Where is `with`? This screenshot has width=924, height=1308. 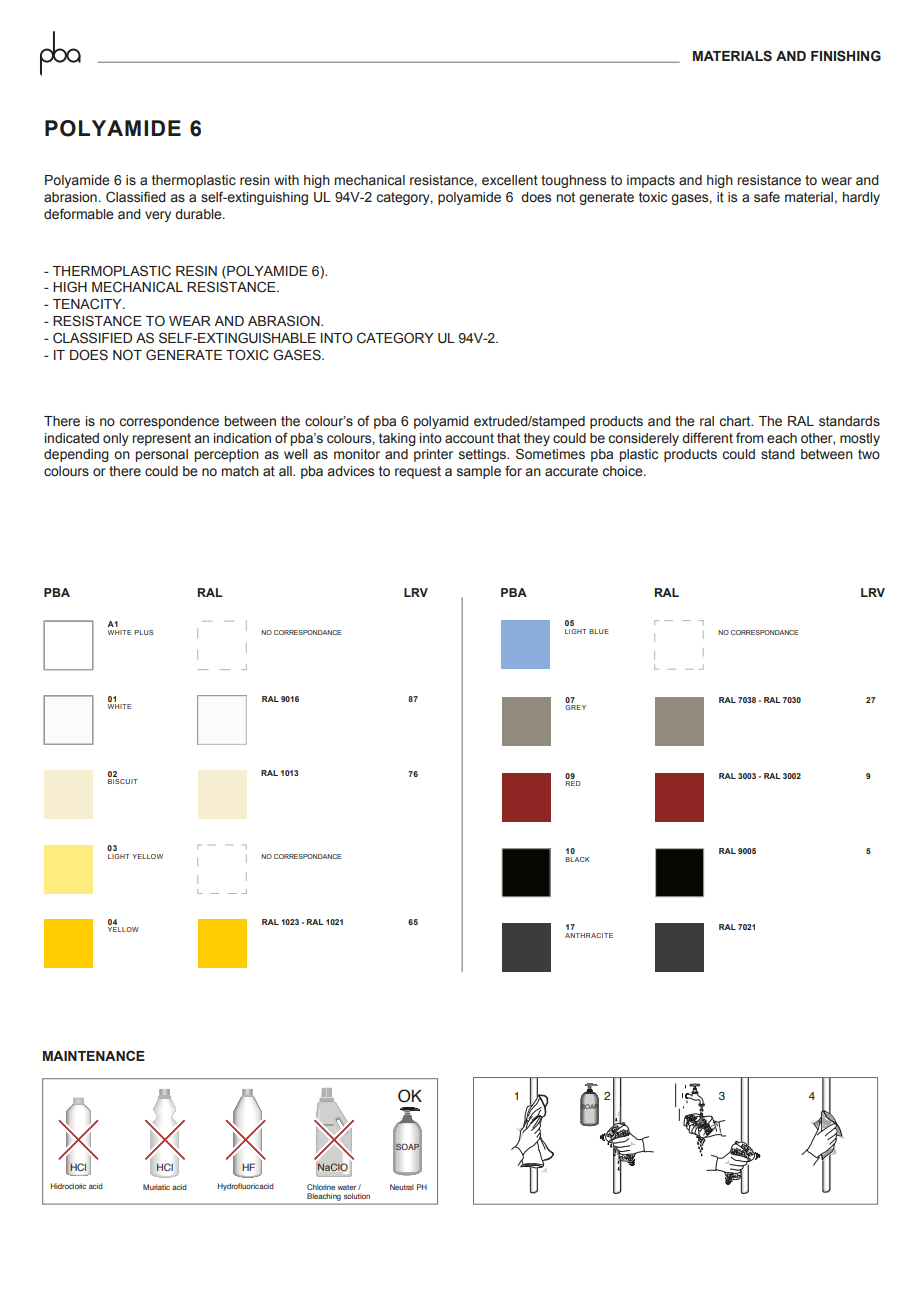 with is located at coordinates (286, 180).
